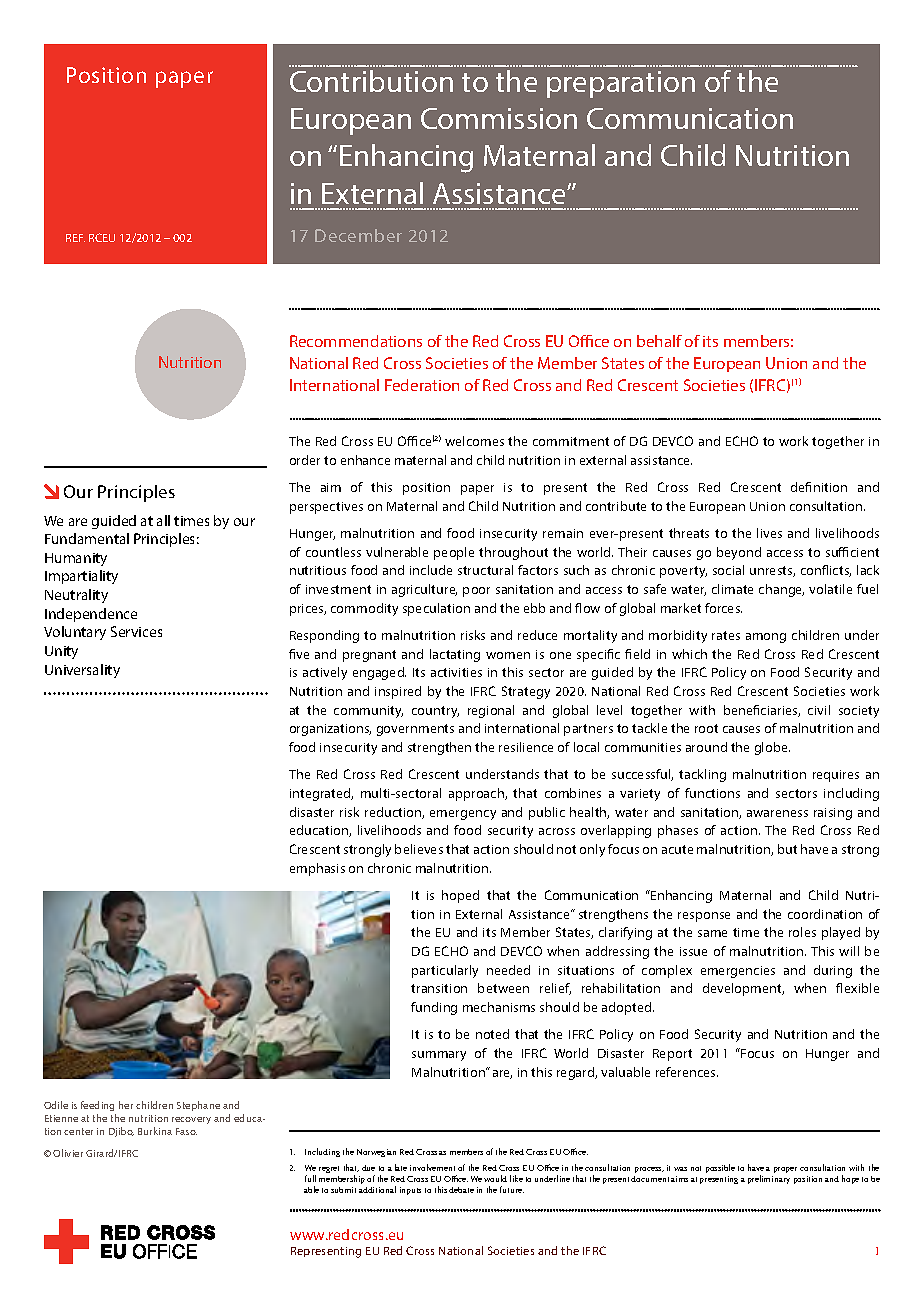 The image size is (924, 1308). Describe the element at coordinates (136, 631) in the screenshot. I see `Services` at that location.
